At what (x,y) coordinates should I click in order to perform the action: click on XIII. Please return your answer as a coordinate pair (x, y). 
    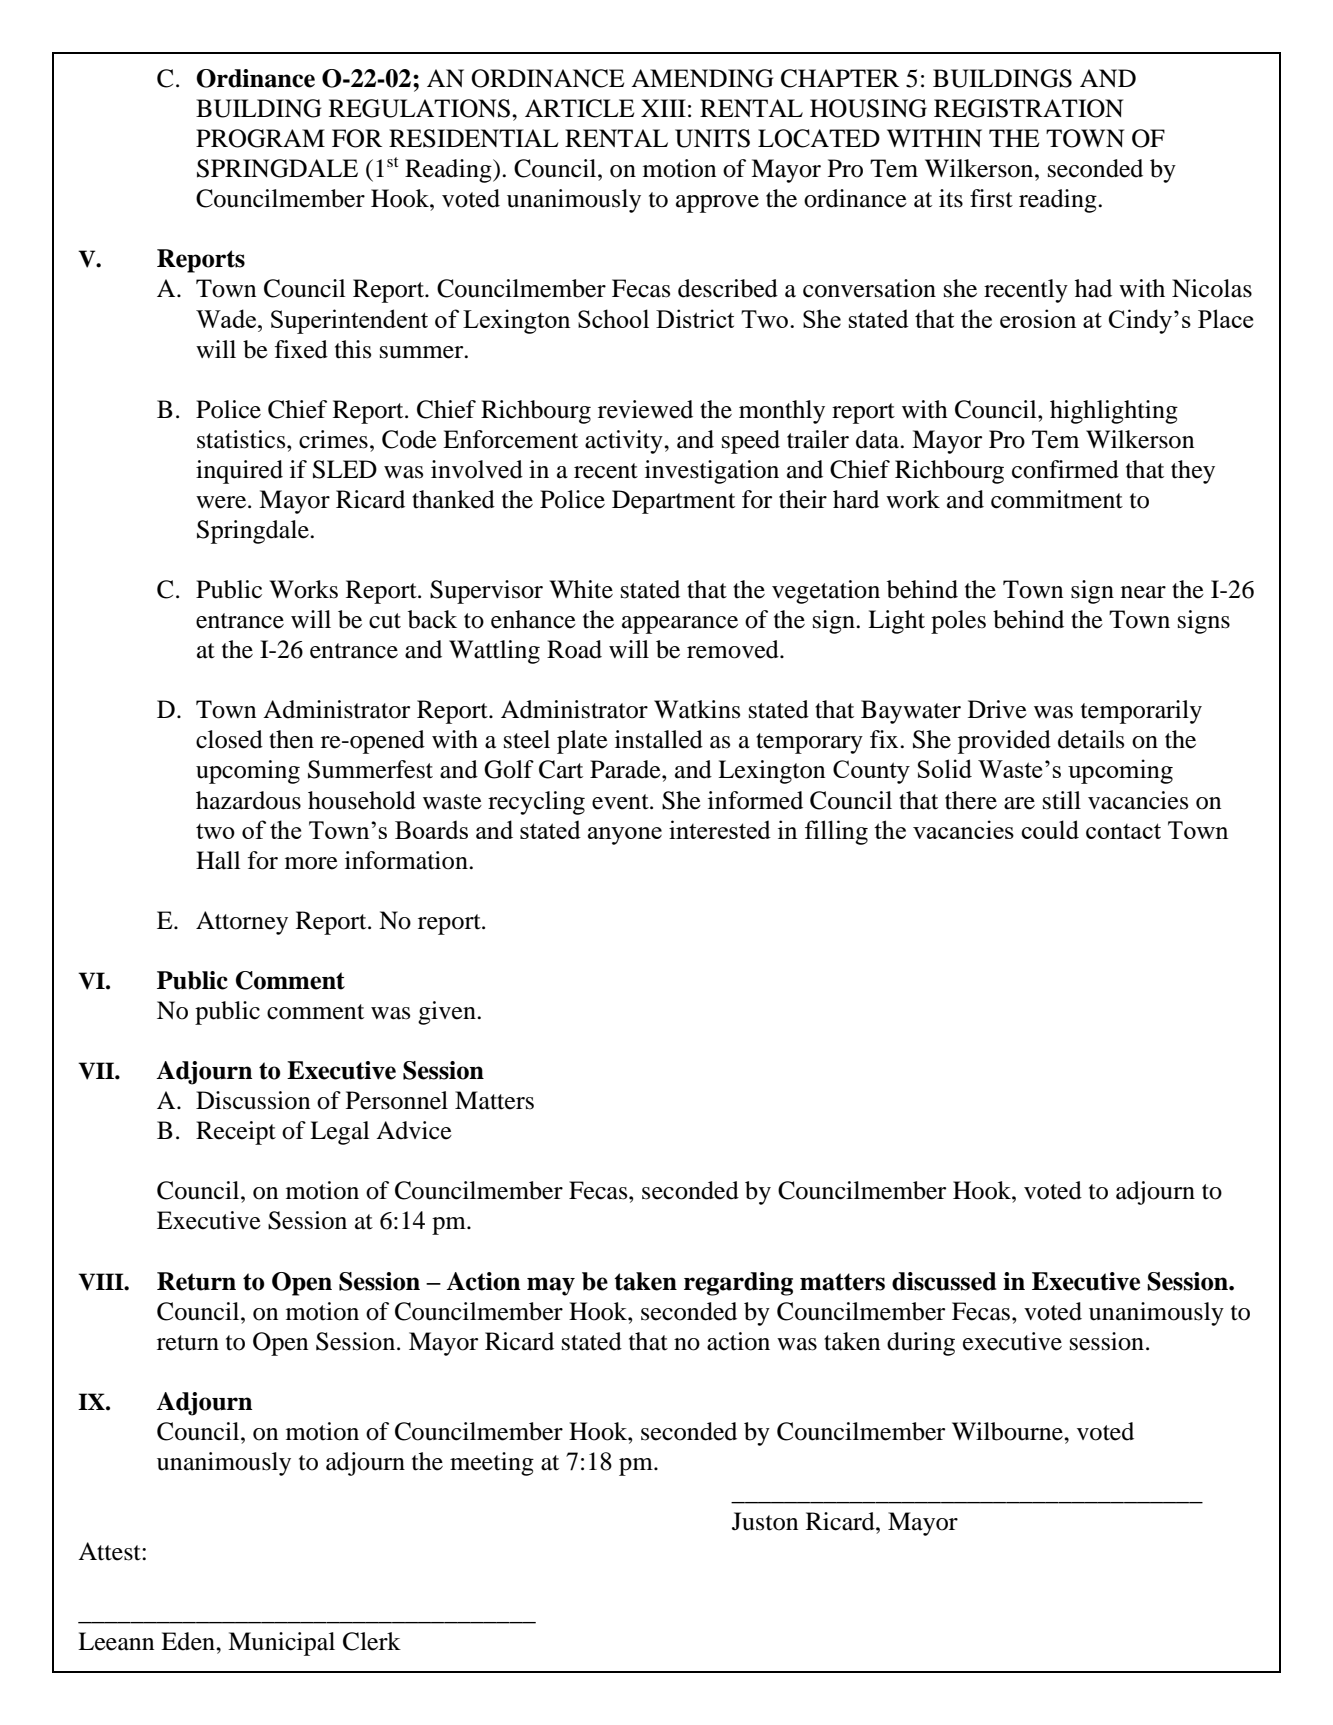
    Looking at the image, I should click on (663, 108).
